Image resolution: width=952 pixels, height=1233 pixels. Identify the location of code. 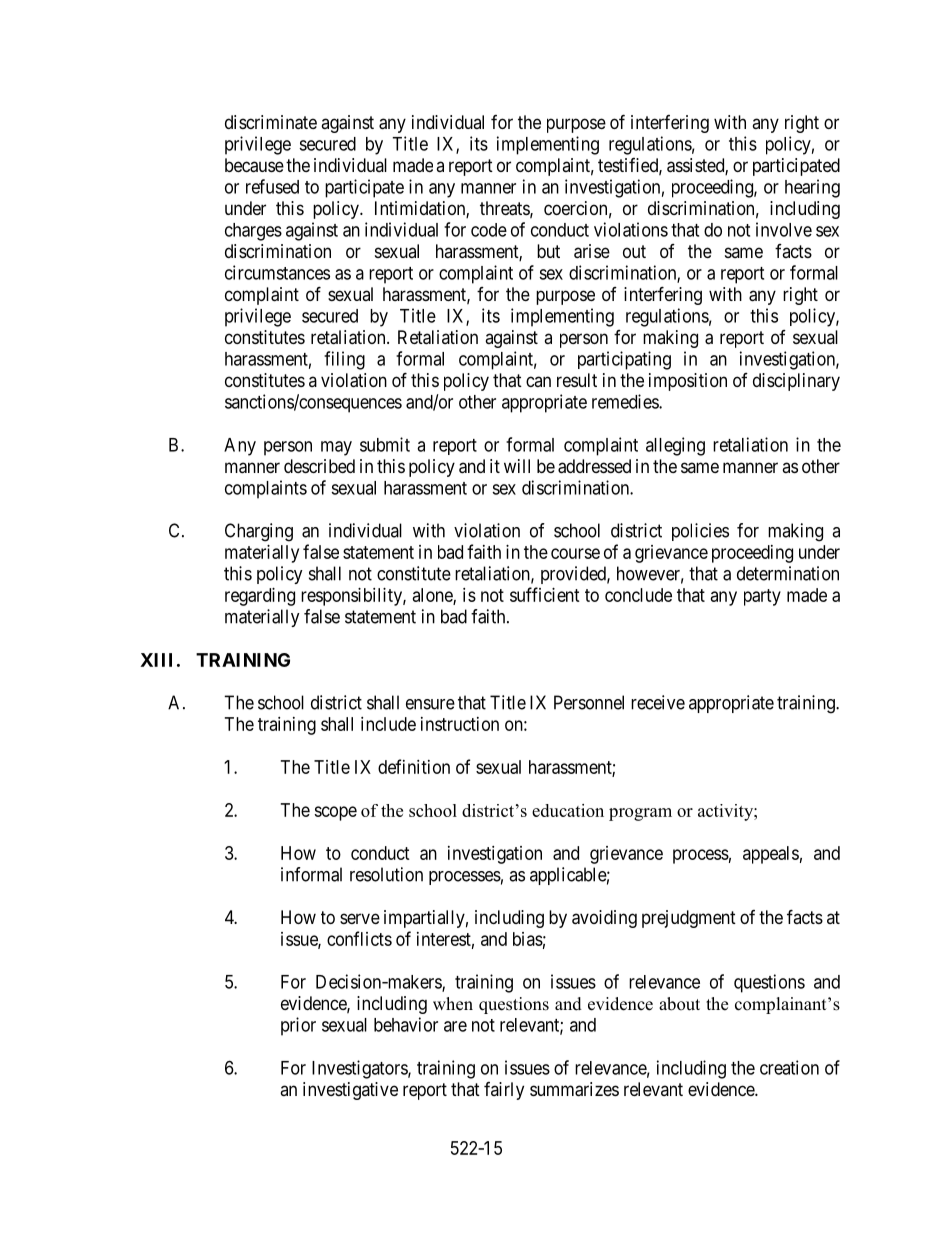
(489, 230).
